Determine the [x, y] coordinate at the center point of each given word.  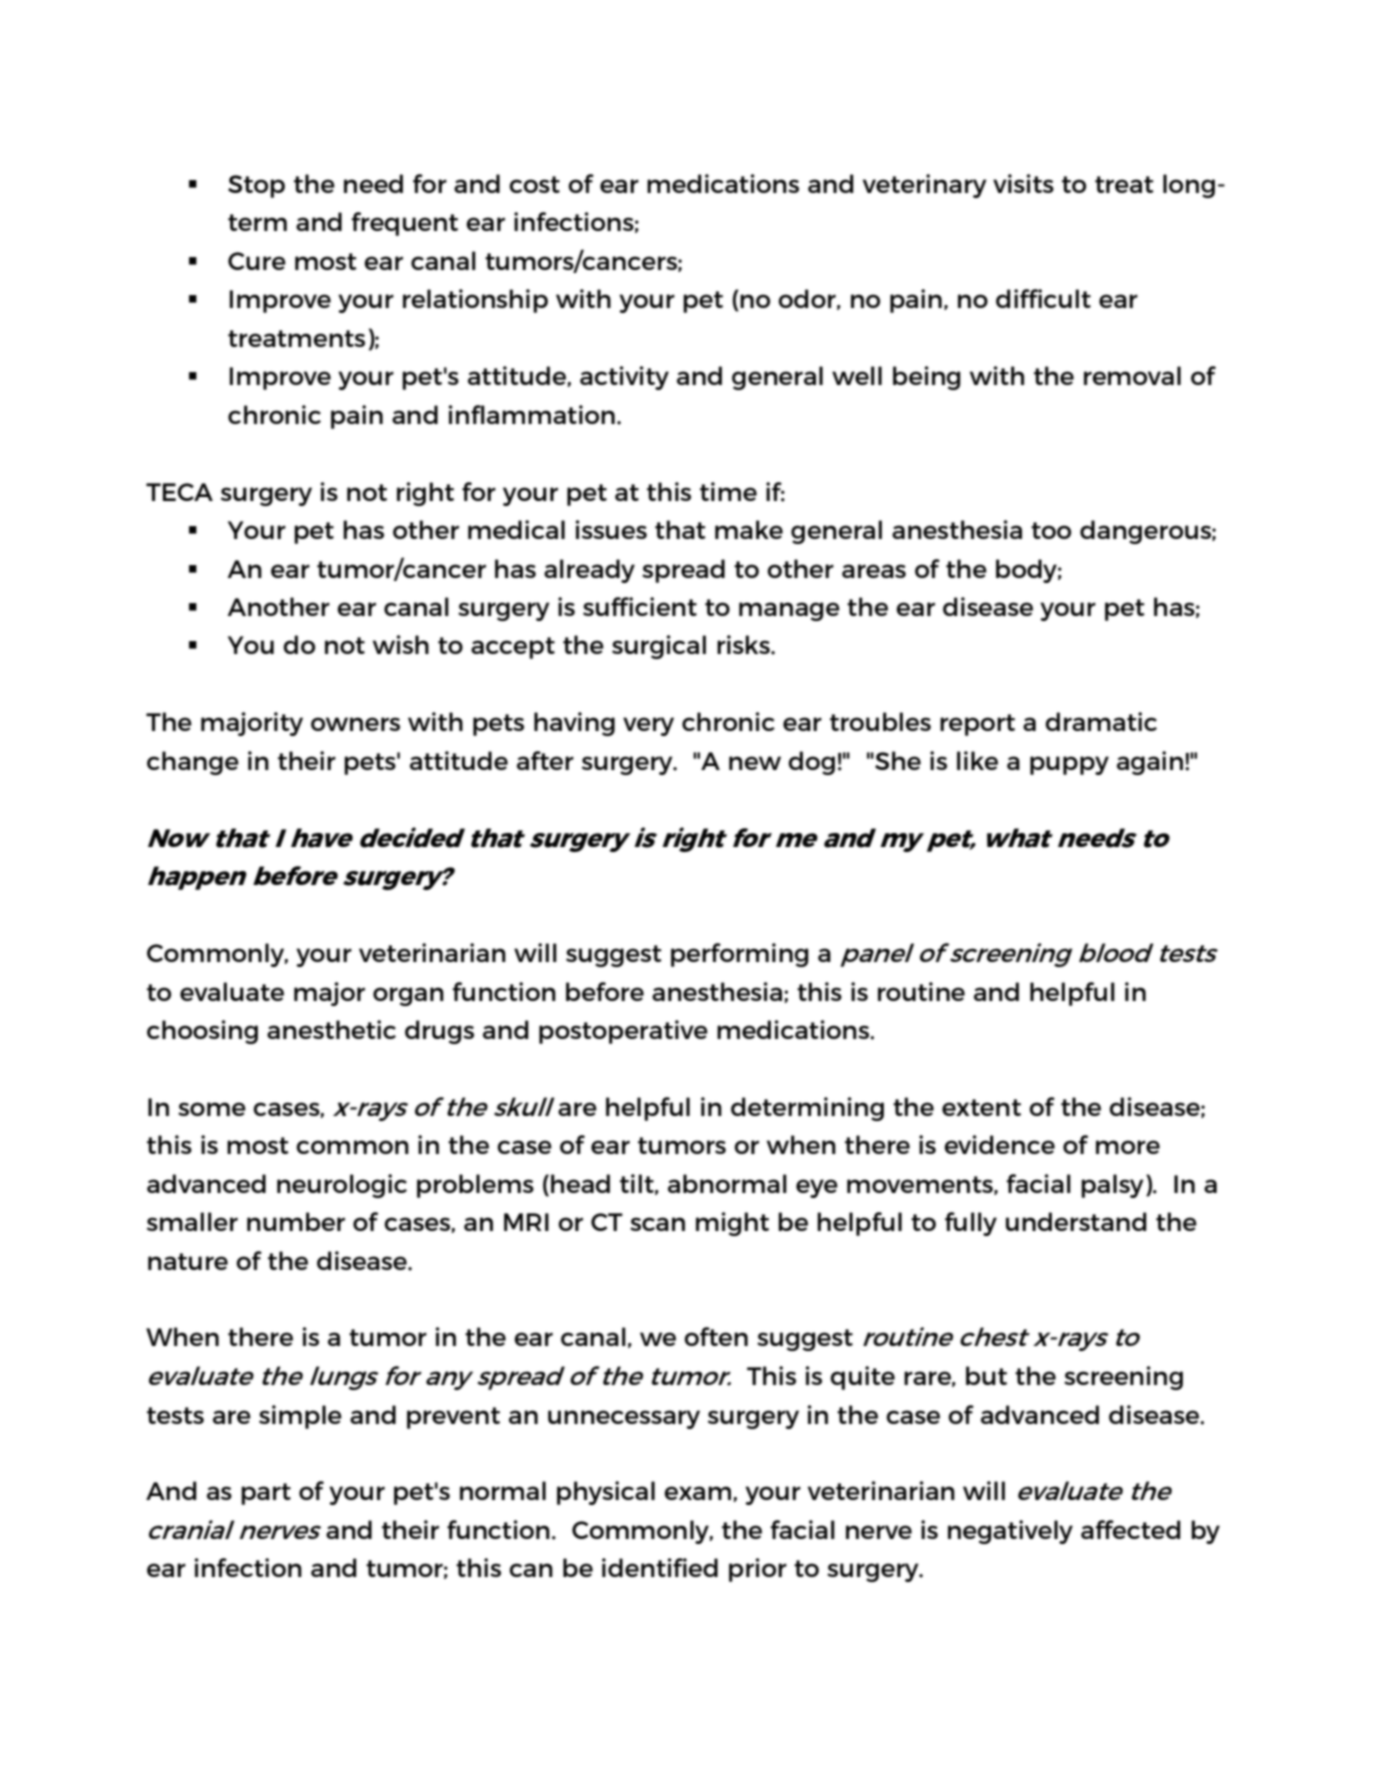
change [193, 763]
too [1051, 530]
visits [1023, 183]
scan [657, 1224]
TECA [179, 492]
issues [611, 529]
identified [660, 1567]
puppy [1069, 765]
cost [534, 184]
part [266, 1494]
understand [1076, 1221]
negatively [1010, 1532]
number [296, 1221]
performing [740, 955]
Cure [257, 261]
